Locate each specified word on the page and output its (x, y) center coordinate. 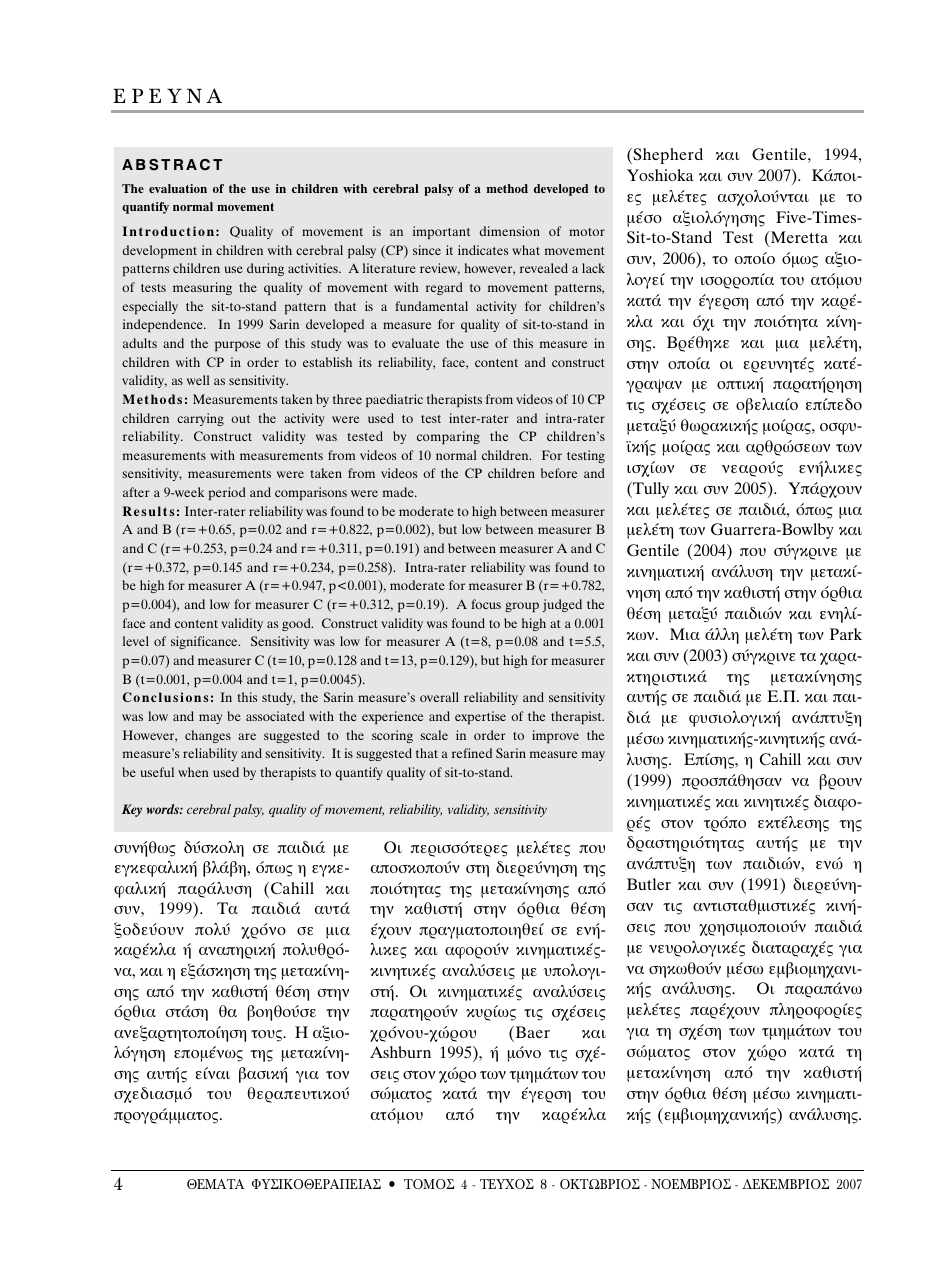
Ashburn (400, 1052)
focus (486, 604)
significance (205, 642)
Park (846, 634)
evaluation (178, 188)
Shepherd (667, 156)
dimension (510, 231)
